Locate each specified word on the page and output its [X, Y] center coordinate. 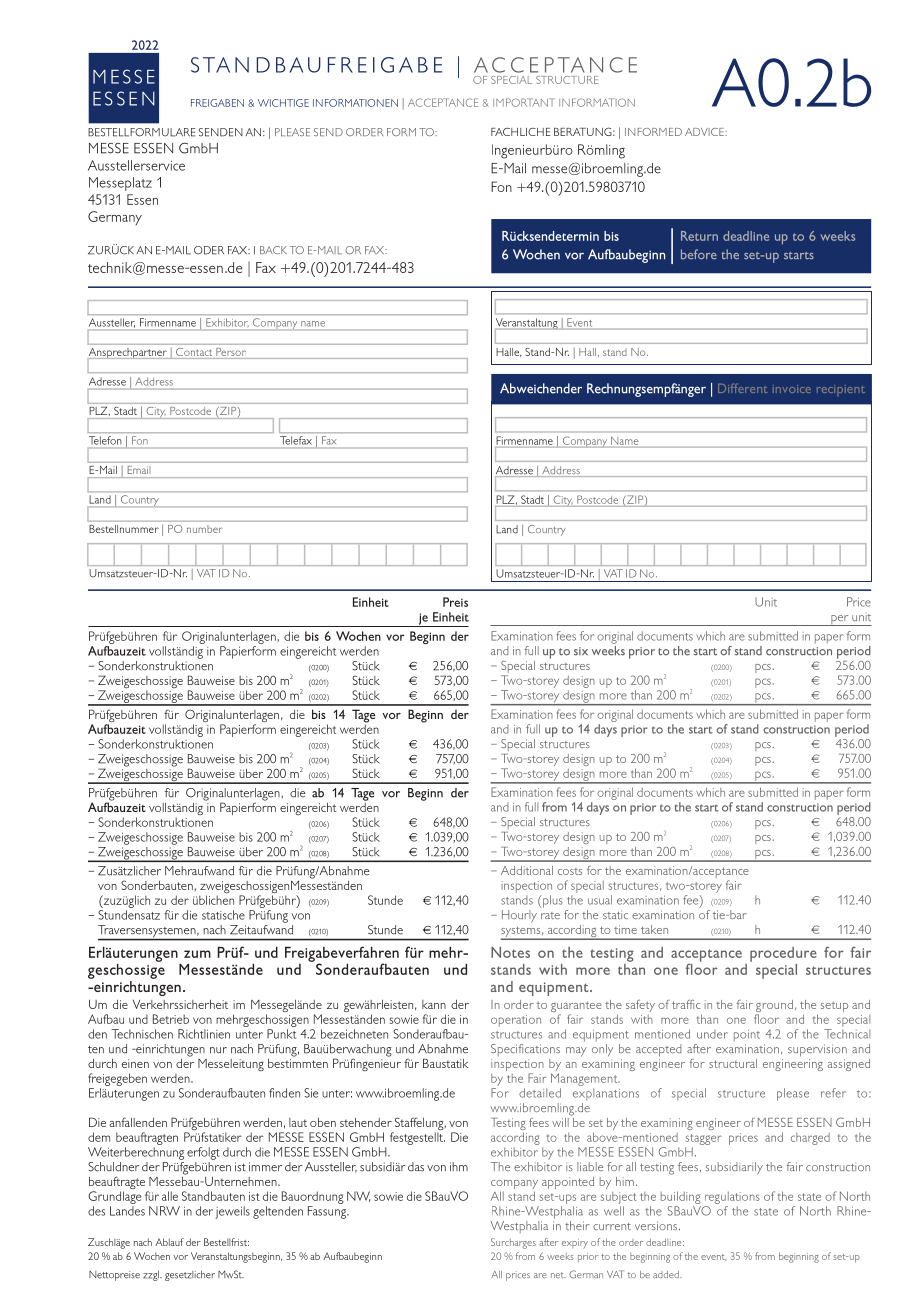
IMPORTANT [524, 102]
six [581, 651]
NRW [164, 1211]
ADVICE [705, 132]
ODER [209, 250]
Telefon [105, 440]
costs [570, 871]
